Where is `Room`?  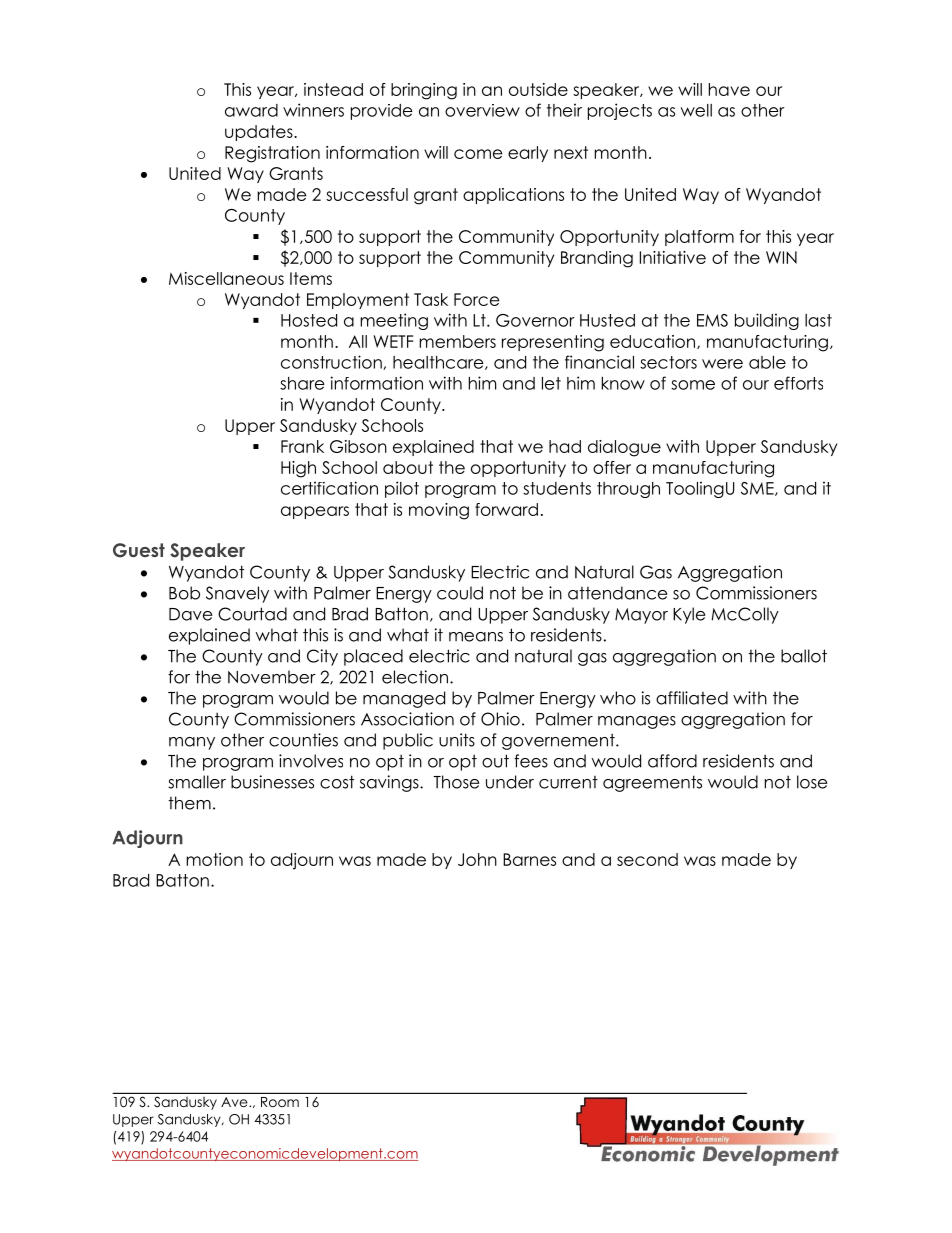
Room is located at coordinates (280, 1102).
